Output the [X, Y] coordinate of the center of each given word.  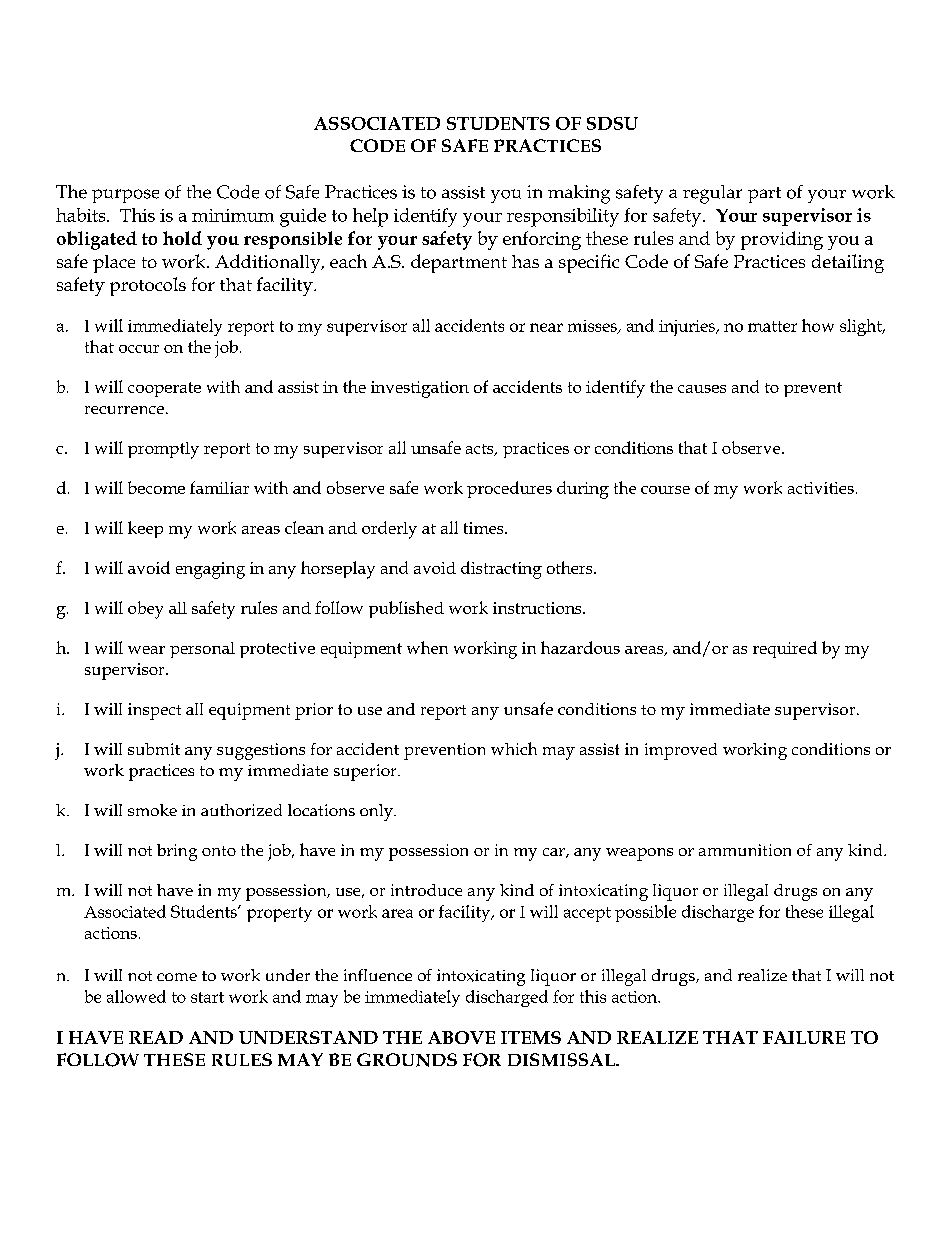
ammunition [745, 850]
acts [481, 450]
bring [177, 852]
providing [782, 240]
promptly [163, 450]
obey [145, 610]
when [427, 647]
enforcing [542, 240]
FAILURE [804, 1037]
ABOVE [461, 1037]
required [785, 649]
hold [182, 238]
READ [156, 1037]
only [377, 812]
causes [702, 389]
